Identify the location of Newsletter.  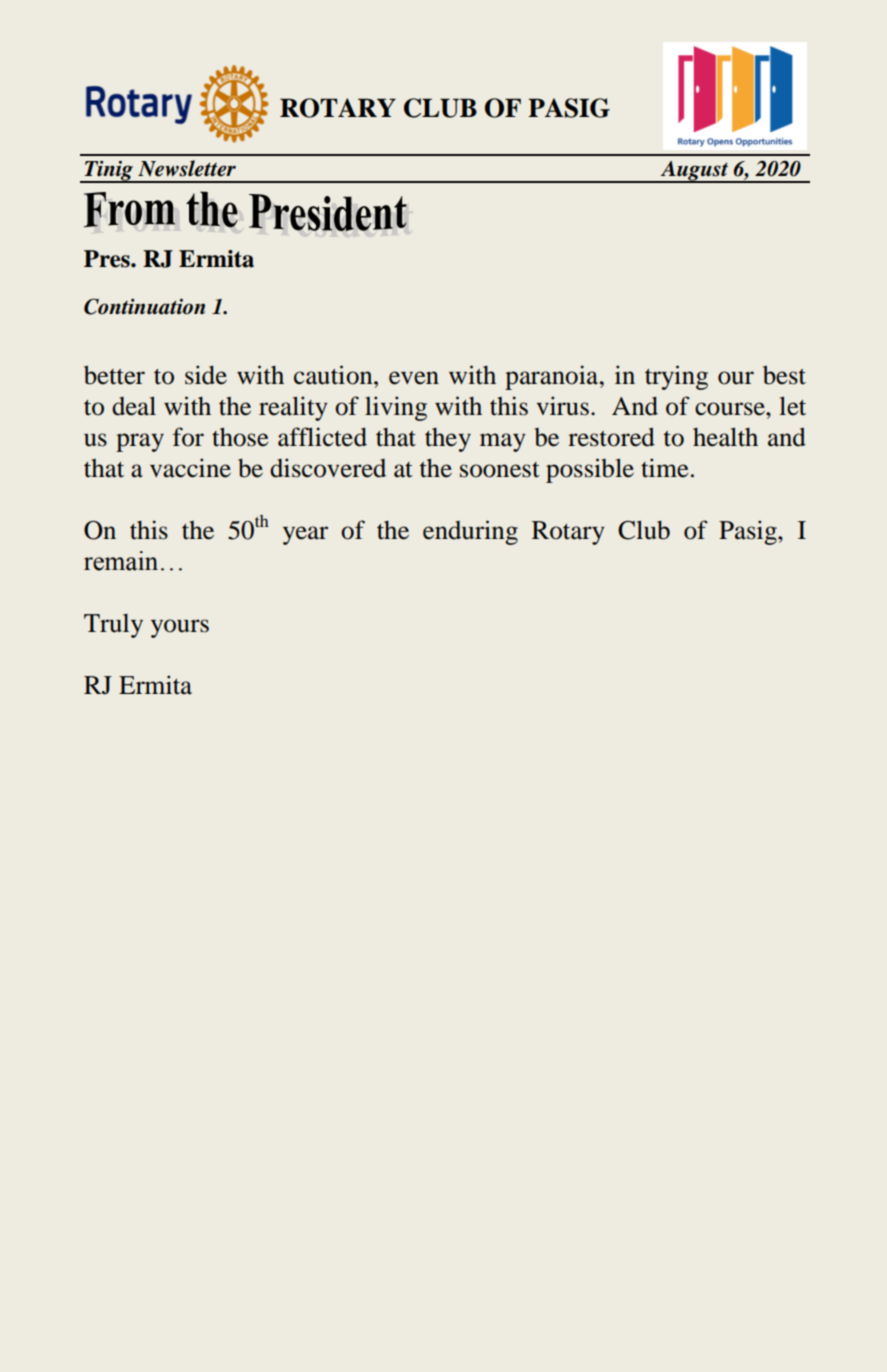
(187, 168).
